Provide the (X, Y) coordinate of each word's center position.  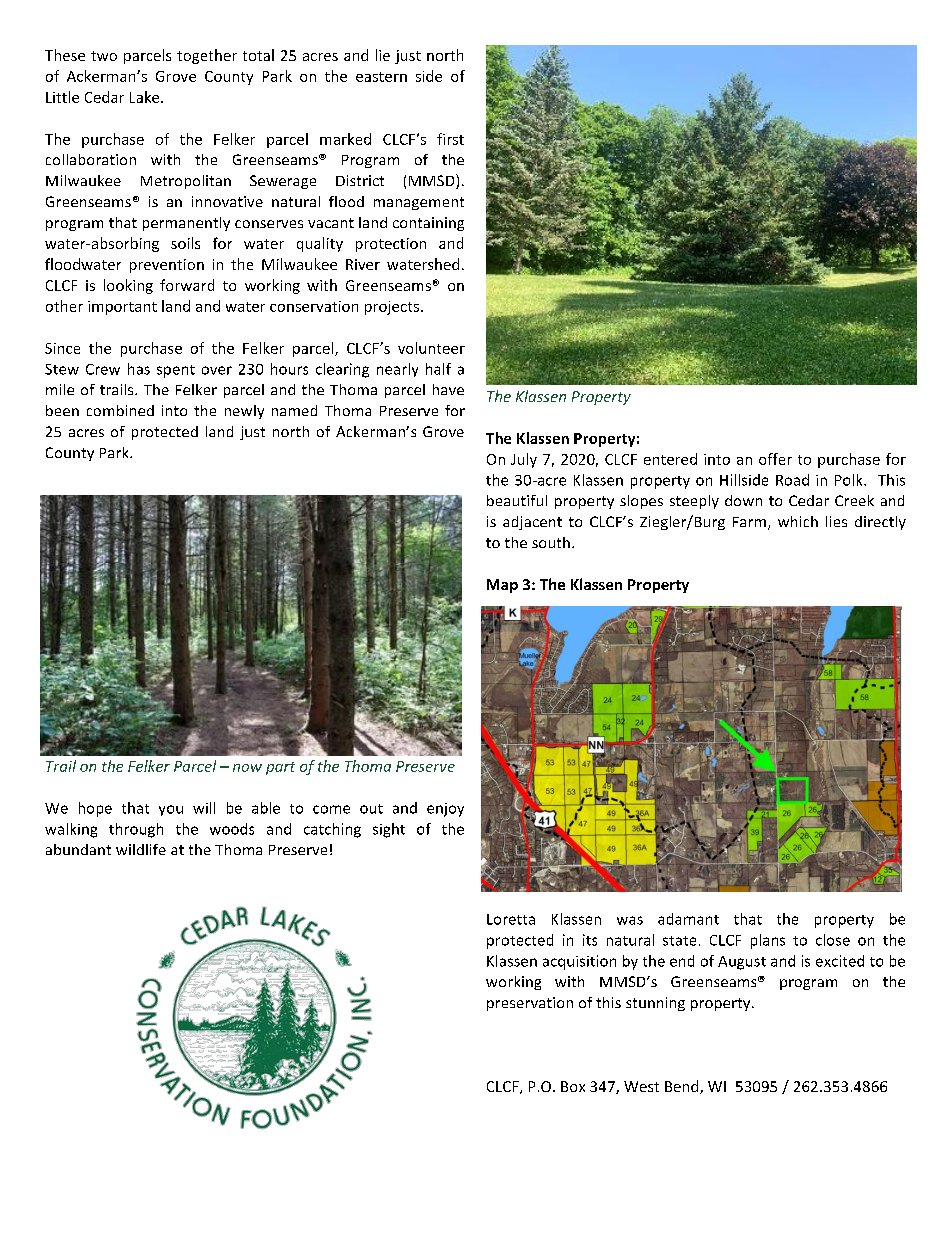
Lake (146, 97)
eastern (381, 77)
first (450, 139)
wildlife (141, 849)
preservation (530, 1004)
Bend (683, 1087)
